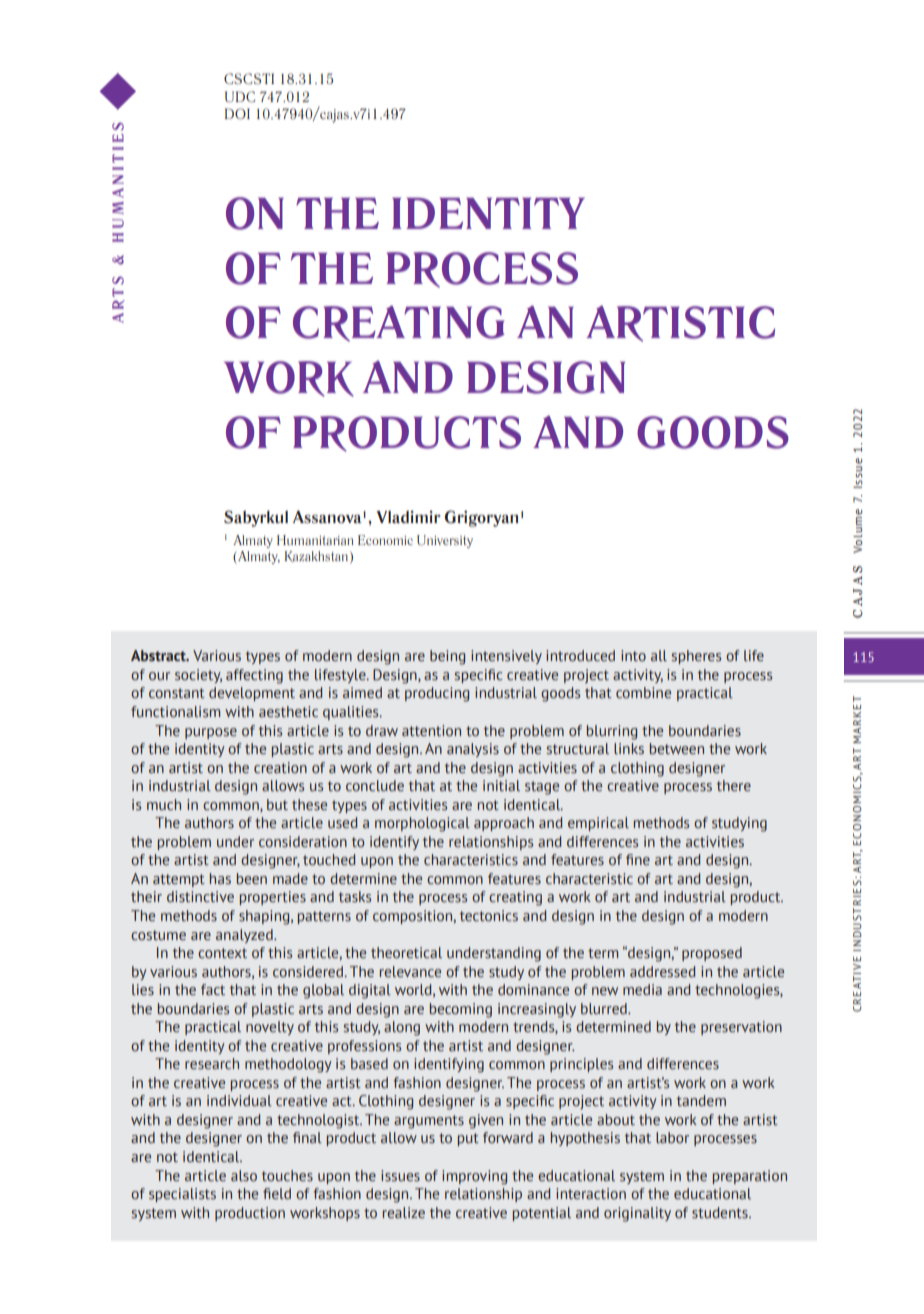 This page has width=924, height=1314. What do you see at coordinates (474, 1177) in the page?
I see `improving` at bounding box center [474, 1177].
